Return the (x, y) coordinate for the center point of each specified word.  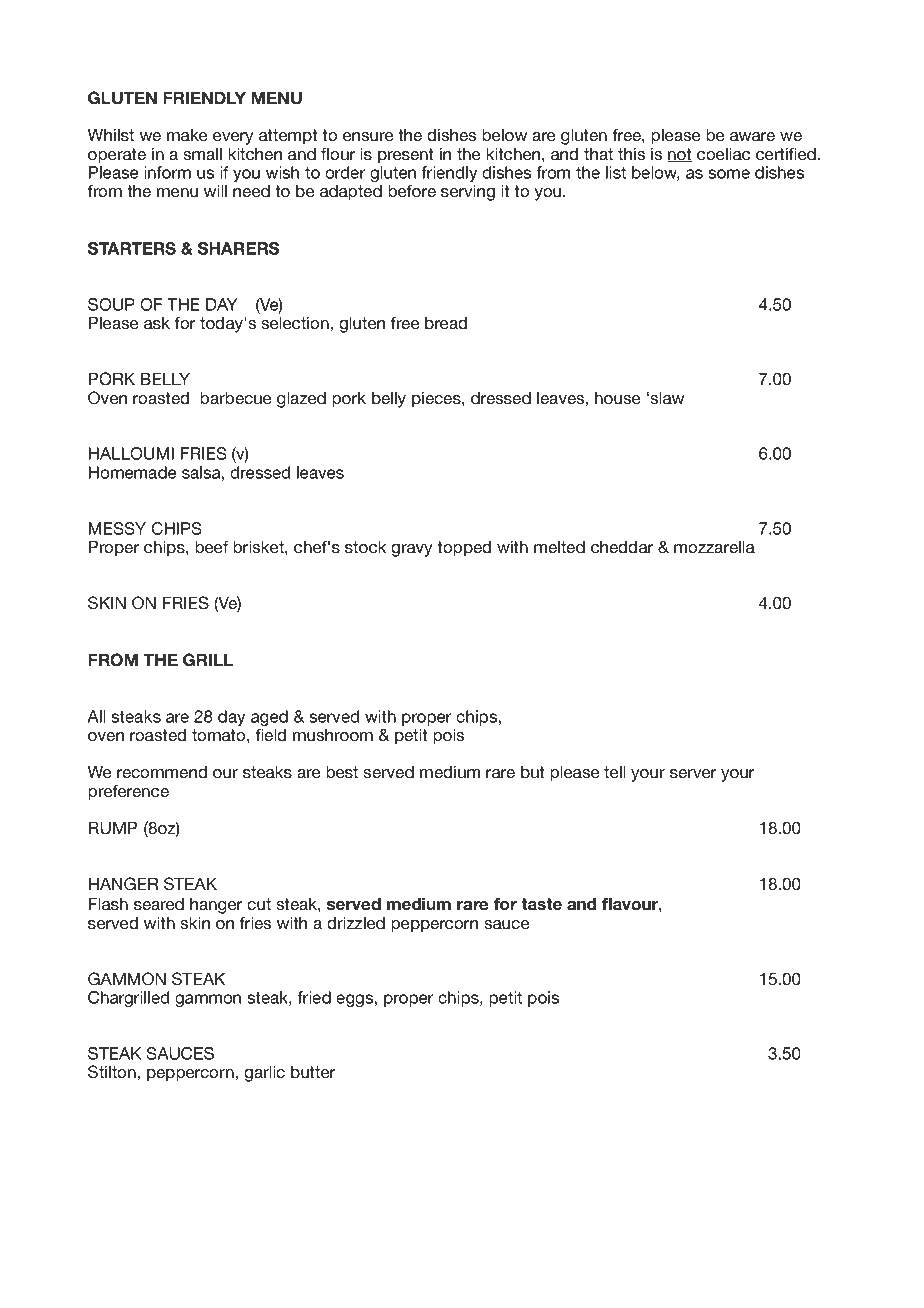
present (406, 156)
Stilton (112, 1072)
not (679, 155)
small (202, 154)
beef (211, 546)
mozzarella (714, 546)
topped (464, 548)
